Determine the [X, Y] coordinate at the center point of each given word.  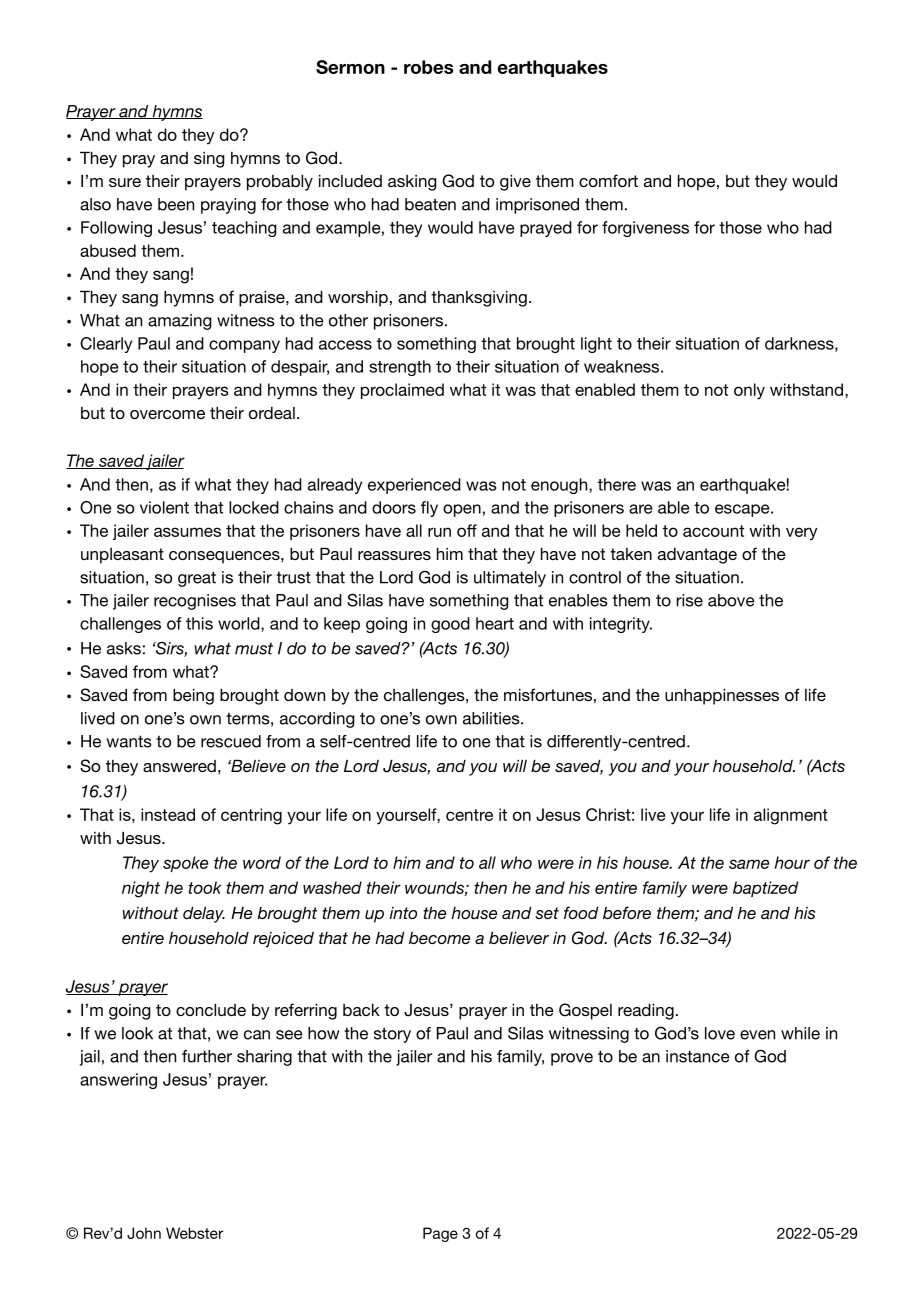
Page [440, 1234]
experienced [414, 486]
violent [164, 507]
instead [168, 814]
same [749, 864]
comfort [608, 180]
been [176, 204]
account [713, 531]
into [403, 913]
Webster [194, 1233]
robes [428, 67]
